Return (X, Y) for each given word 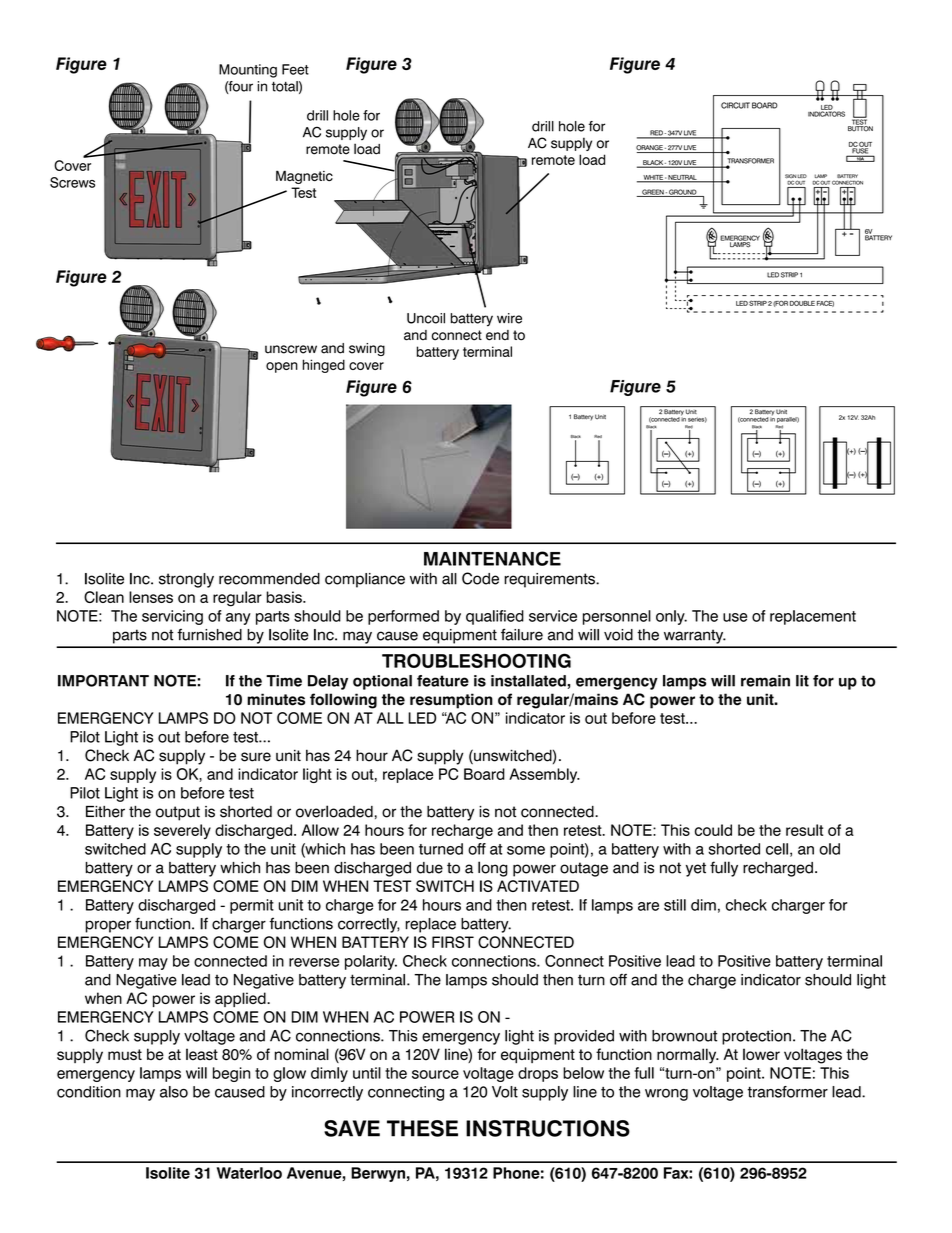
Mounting (248, 71)
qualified (495, 617)
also (174, 1092)
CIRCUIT (735, 105)
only (671, 617)
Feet (295, 69)
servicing (172, 617)
